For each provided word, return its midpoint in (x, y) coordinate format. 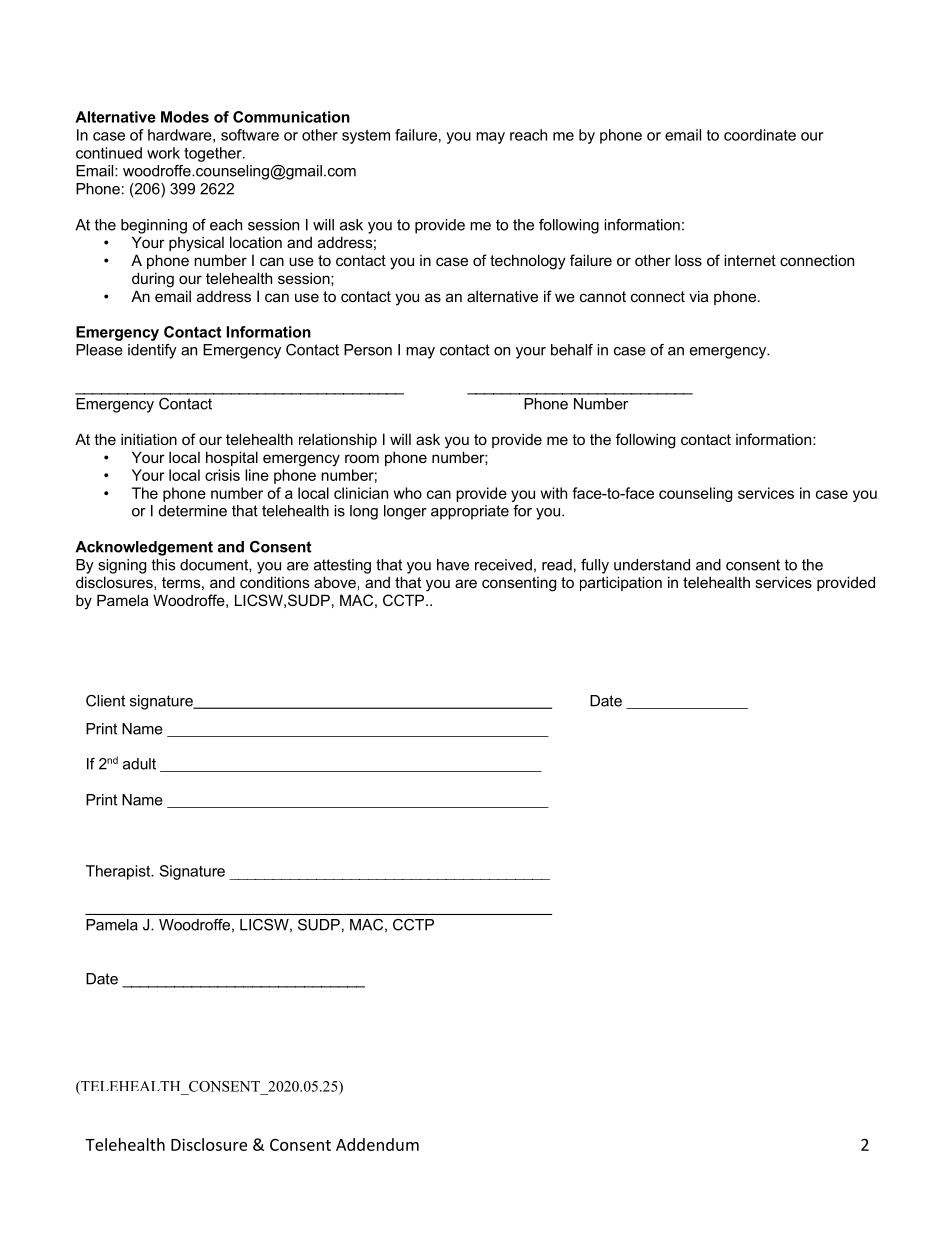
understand (652, 565)
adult (139, 764)
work (163, 153)
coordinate (760, 135)
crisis (222, 475)
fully (595, 566)
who (408, 493)
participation (621, 583)
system (366, 137)
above (335, 582)
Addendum (377, 1144)
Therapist (119, 872)
